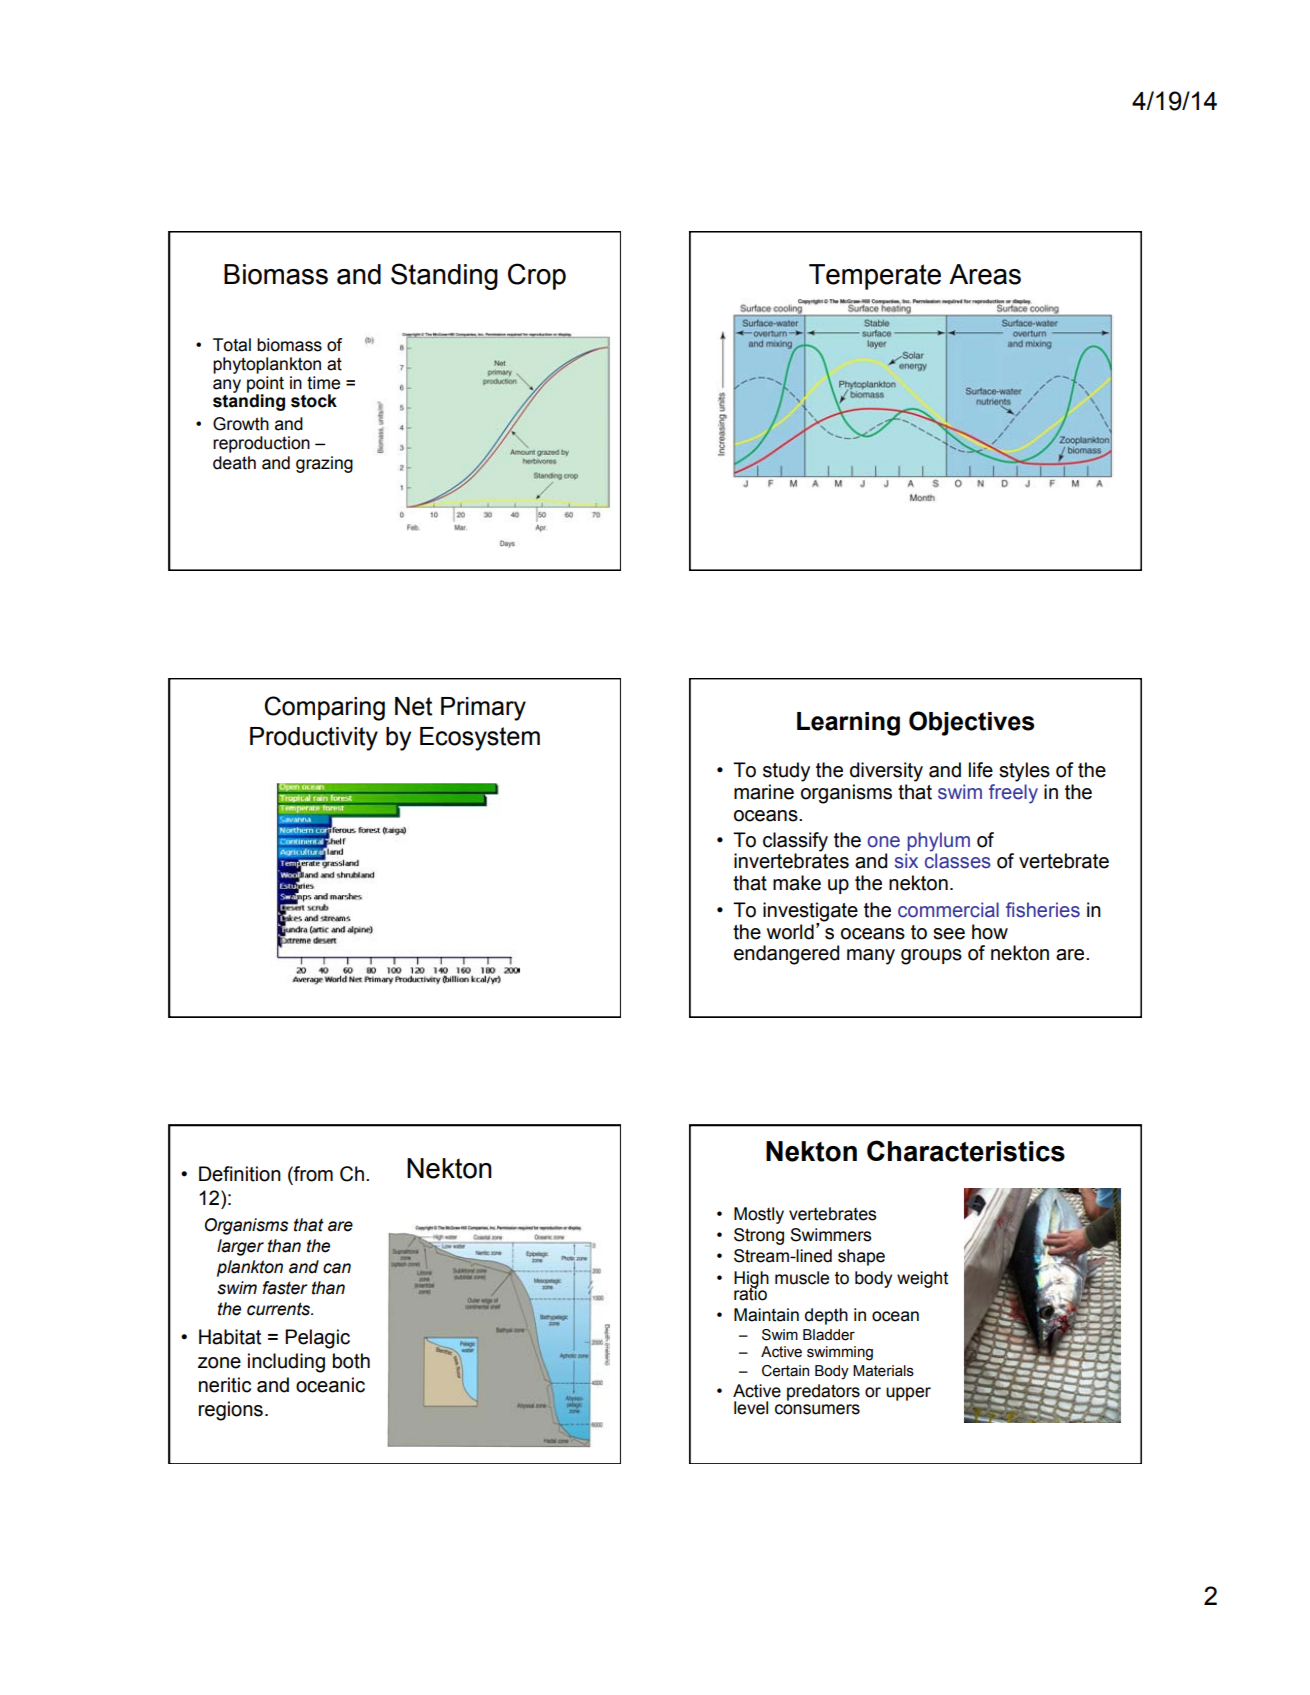  Describe the element at coordinates (971, 723) in the image. I see `Objectives` at that location.
